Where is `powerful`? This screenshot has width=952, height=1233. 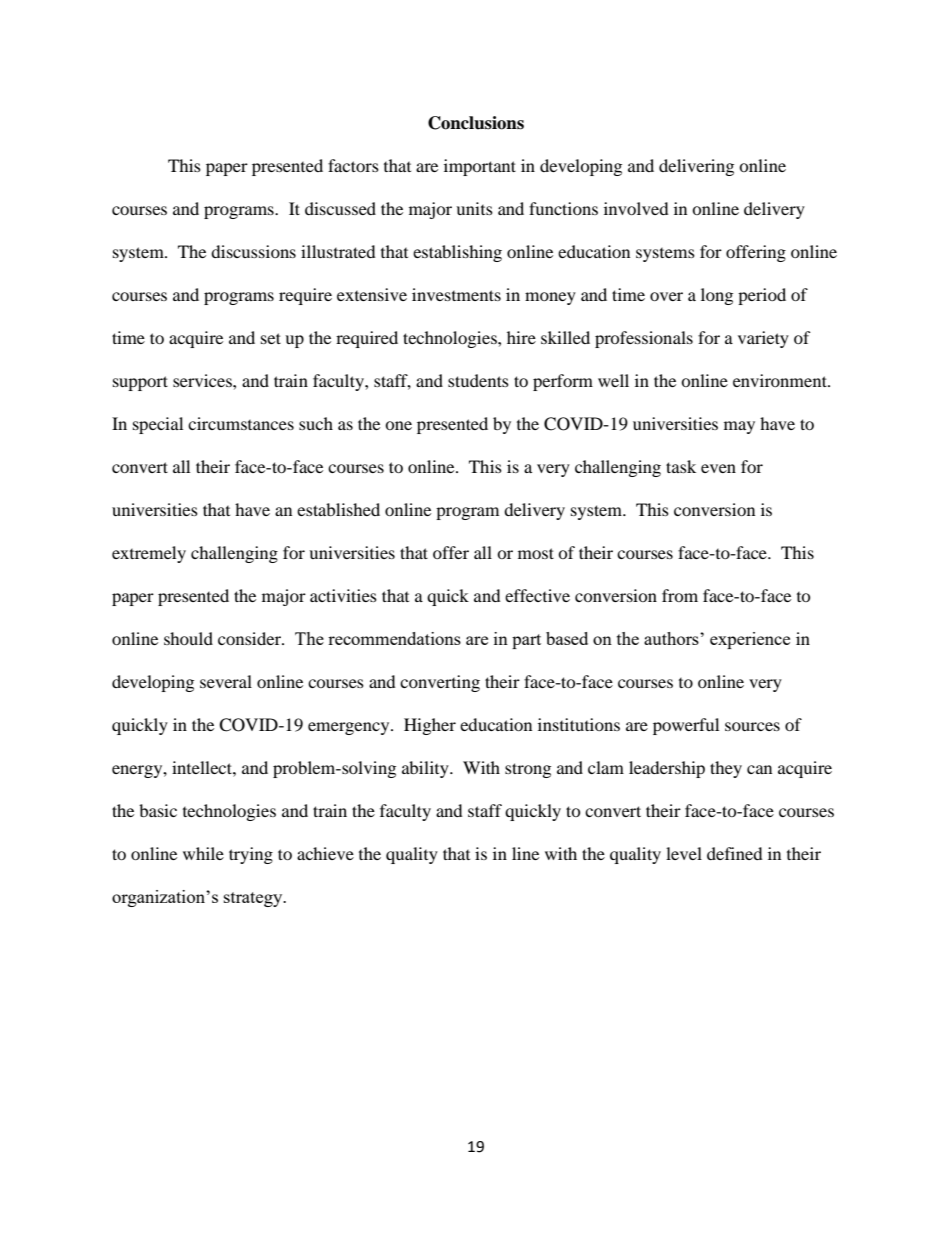 powerful is located at coordinates (686, 726).
